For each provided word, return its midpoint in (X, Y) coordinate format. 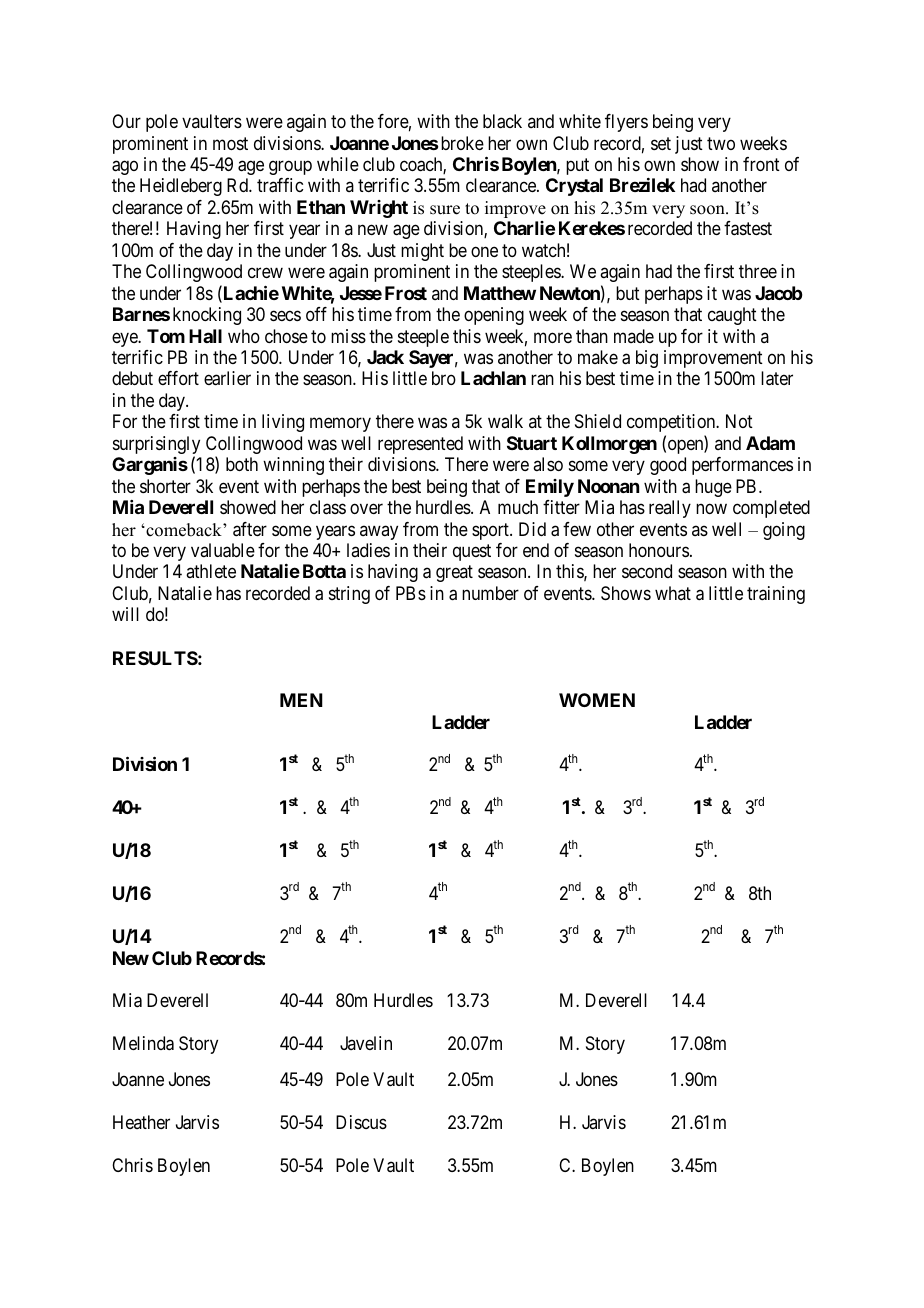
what (673, 593)
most (230, 143)
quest (472, 552)
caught (732, 316)
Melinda (143, 1043)
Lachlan (493, 378)
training (776, 595)
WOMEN (597, 700)
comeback (184, 530)
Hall (205, 336)
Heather (141, 1122)
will (125, 614)
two (721, 143)
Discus (361, 1122)
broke (462, 143)
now (711, 509)
